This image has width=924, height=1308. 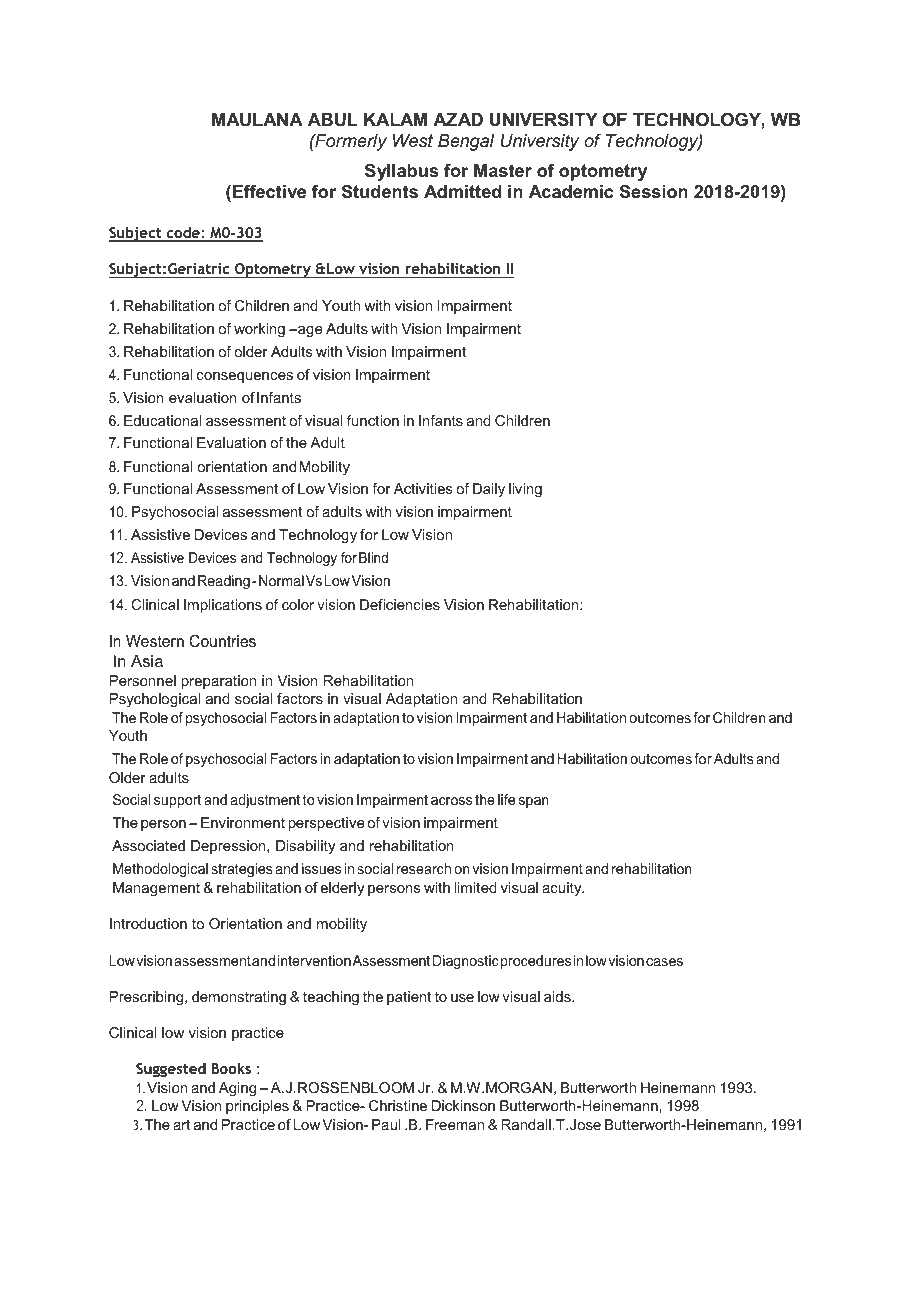 I want to click on aids, so click(x=558, y=996).
